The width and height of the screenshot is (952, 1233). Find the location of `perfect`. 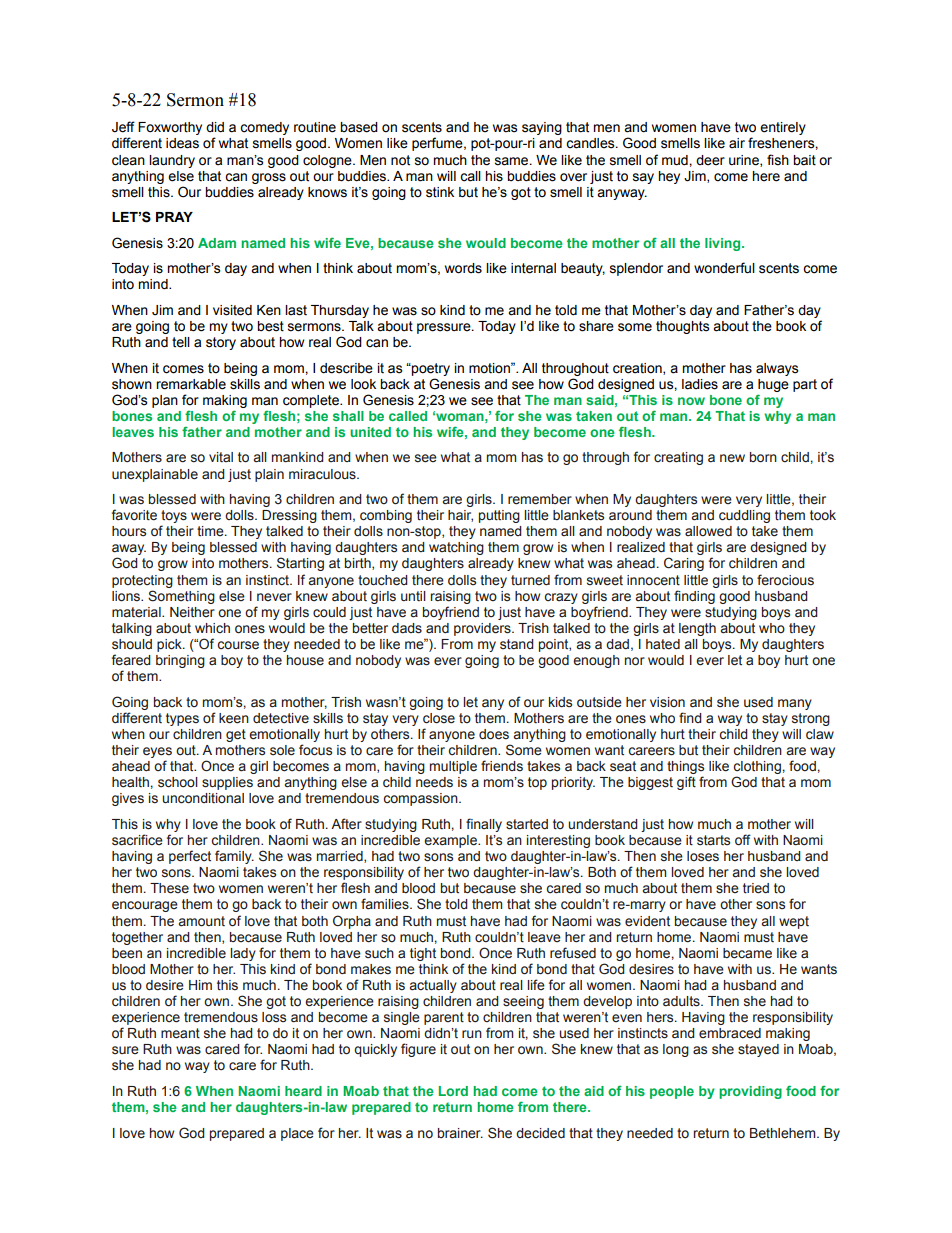

perfect is located at coordinates (190, 857).
